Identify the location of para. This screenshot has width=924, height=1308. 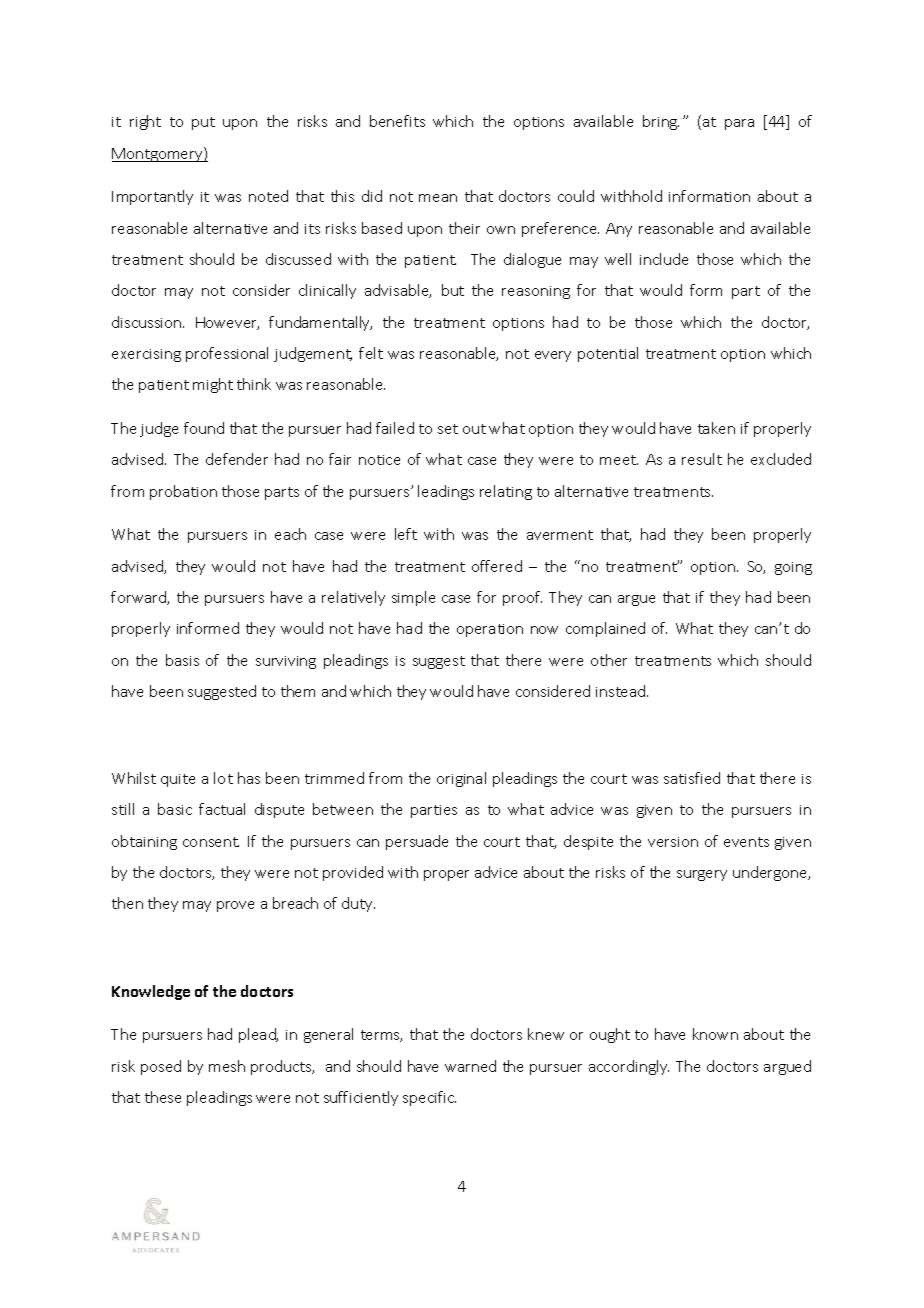
(739, 124).
